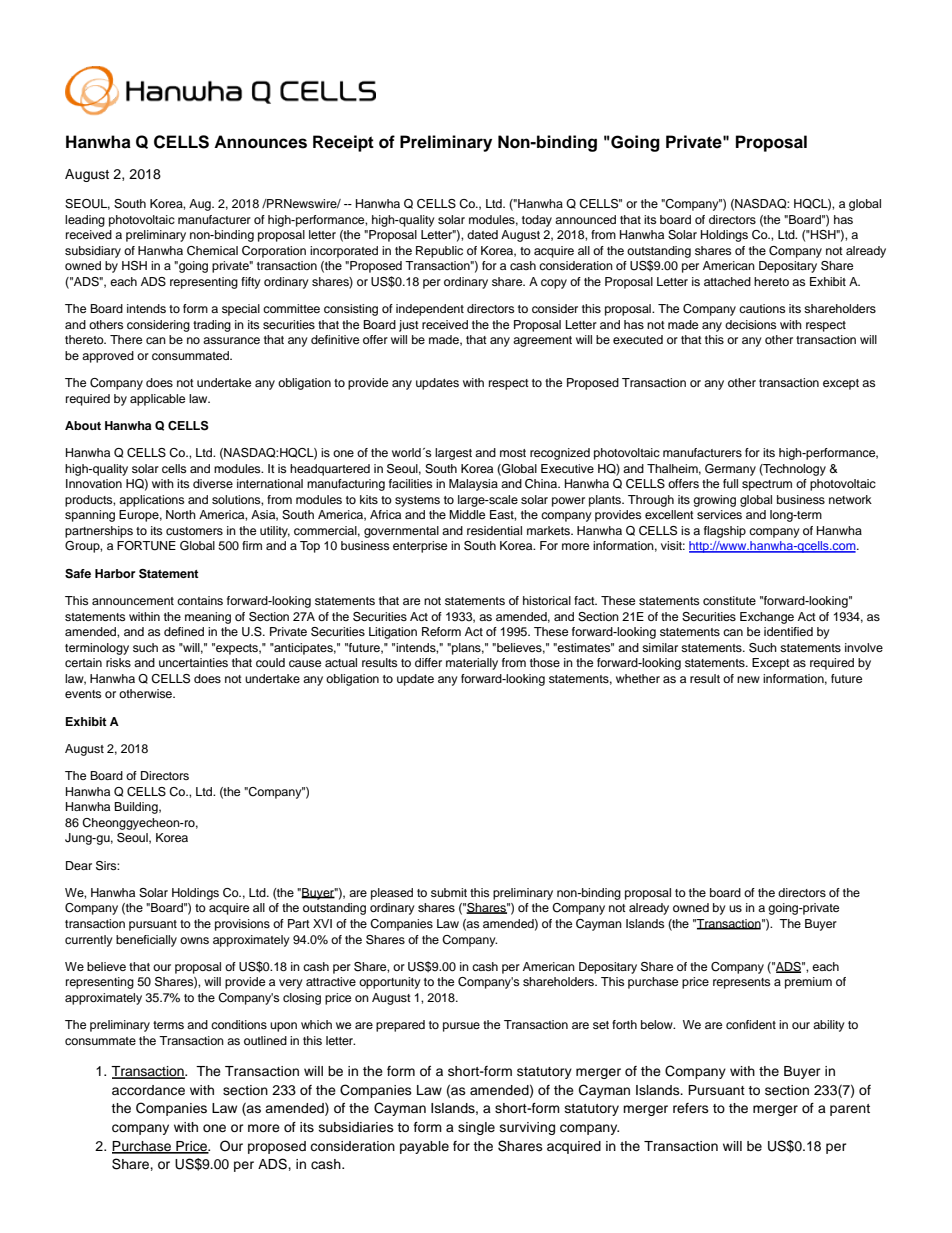  I want to click on applications, so click(151, 501).
